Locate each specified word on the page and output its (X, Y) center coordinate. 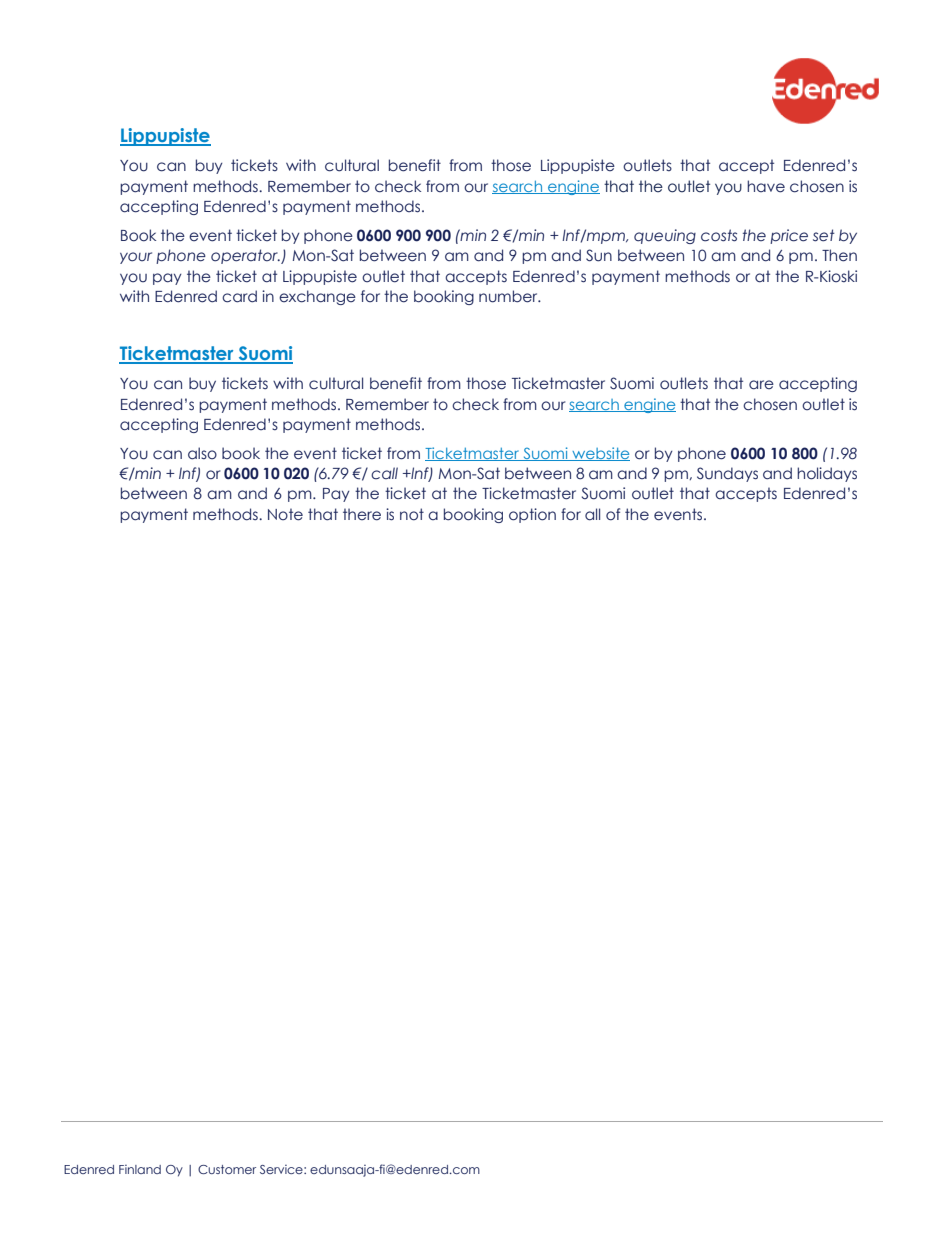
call (384, 473)
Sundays (727, 474)
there (362, 514)
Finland (140, 1169)
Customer (227, 1169)
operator (245, 256)
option (532, 515)
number (509, 296)
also (202, 453)
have (766, 186)
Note (285, 514)
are (761, 385)
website (600, 454)
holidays (827, 474)
